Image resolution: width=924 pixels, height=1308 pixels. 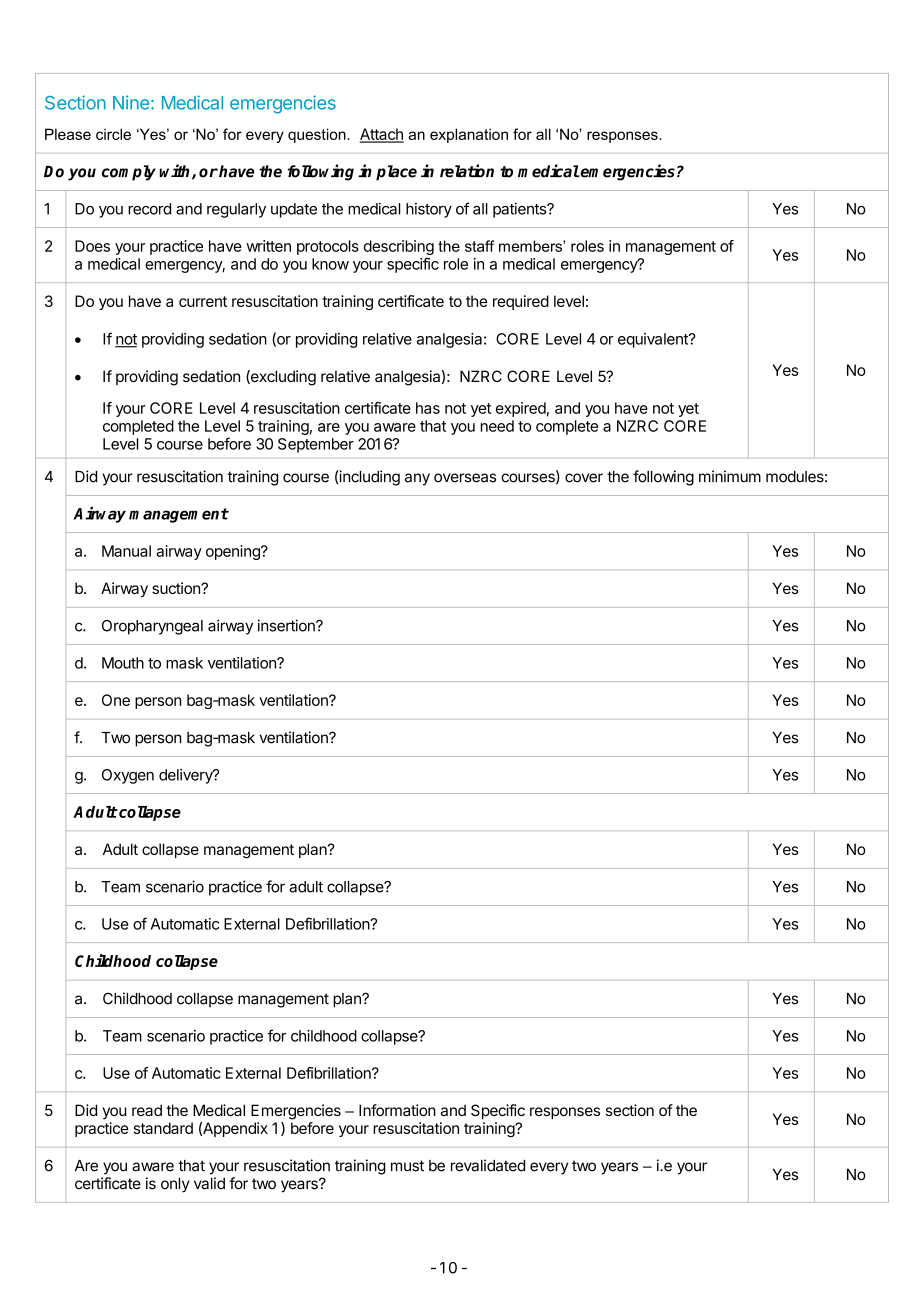 What do you see at coordinates (382, 135) in the screenshot?
I see `Attach` at bounding box center [382, 135].
